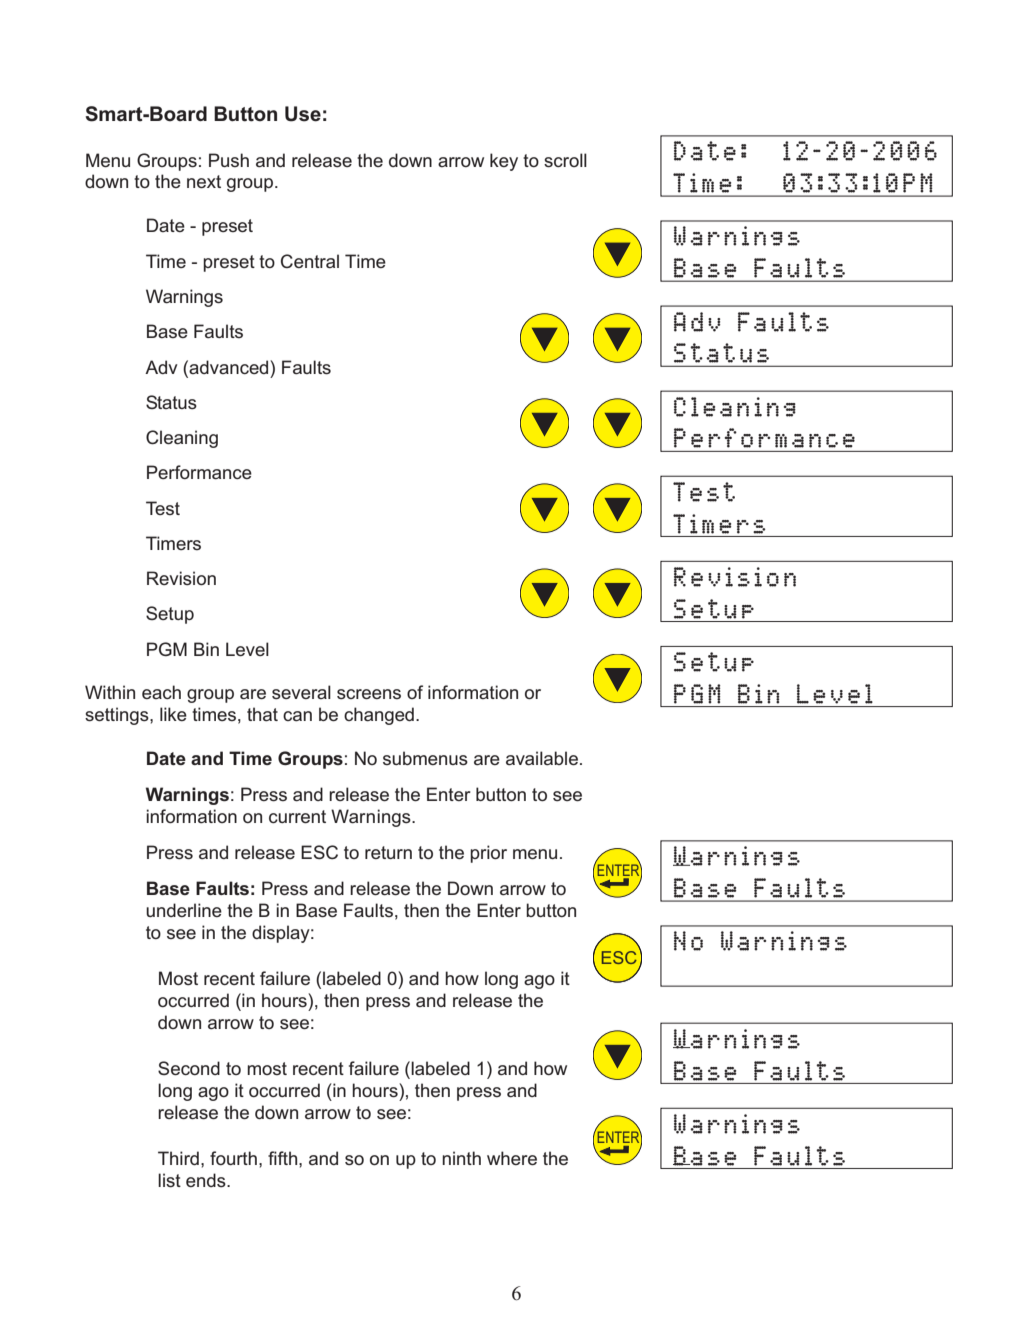 This screenshot has height=1337, width=1033. Describe the element at coordinates (184, 910) in the screenshot. I see `underline` at that location.
